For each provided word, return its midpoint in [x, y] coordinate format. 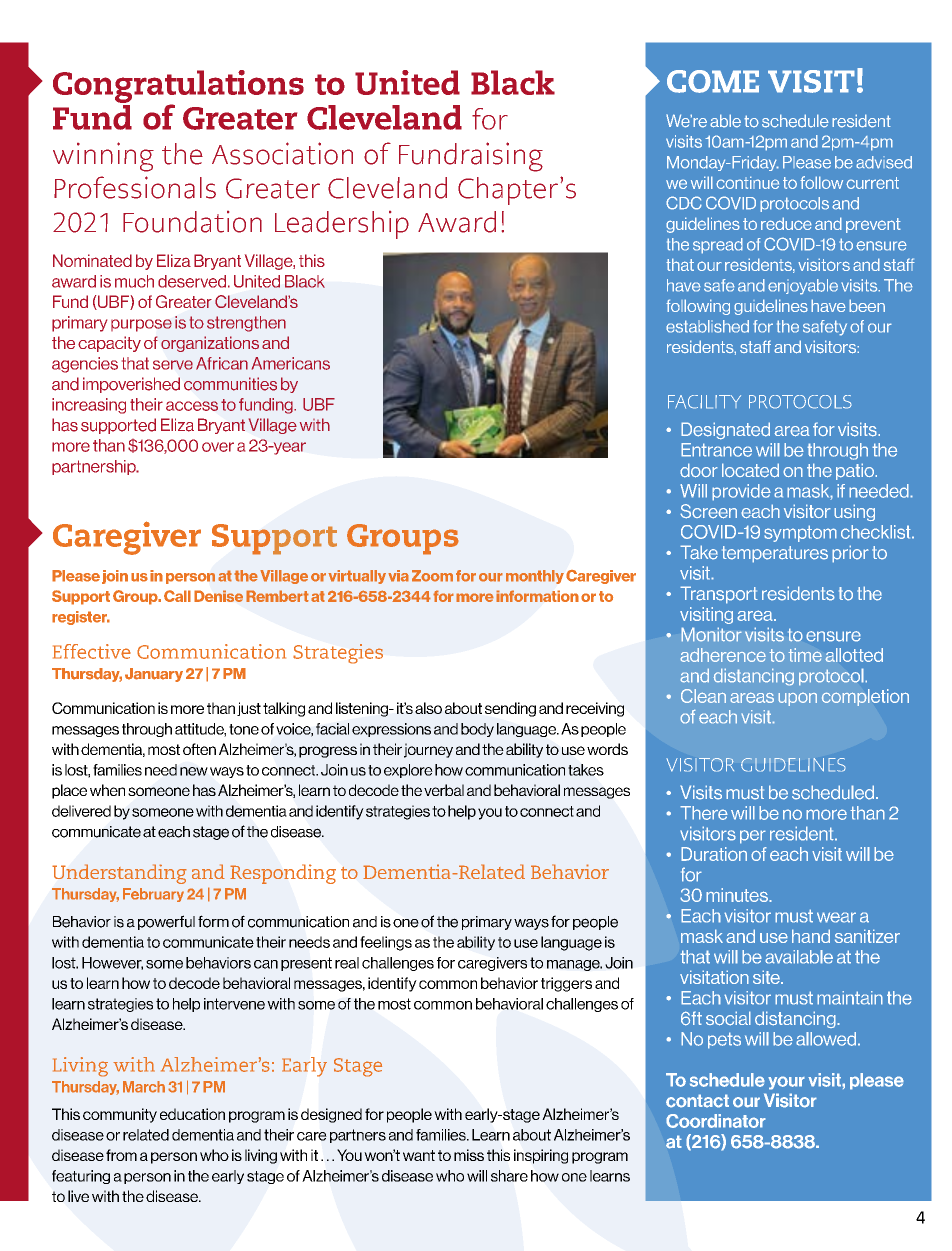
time [805, 655]
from [121, 1155]
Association [282, 153]
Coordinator [716, 1121]
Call [177, 596]
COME [713, 81]
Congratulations [178, 87]
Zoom [432, 576]
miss [469, 1155]
